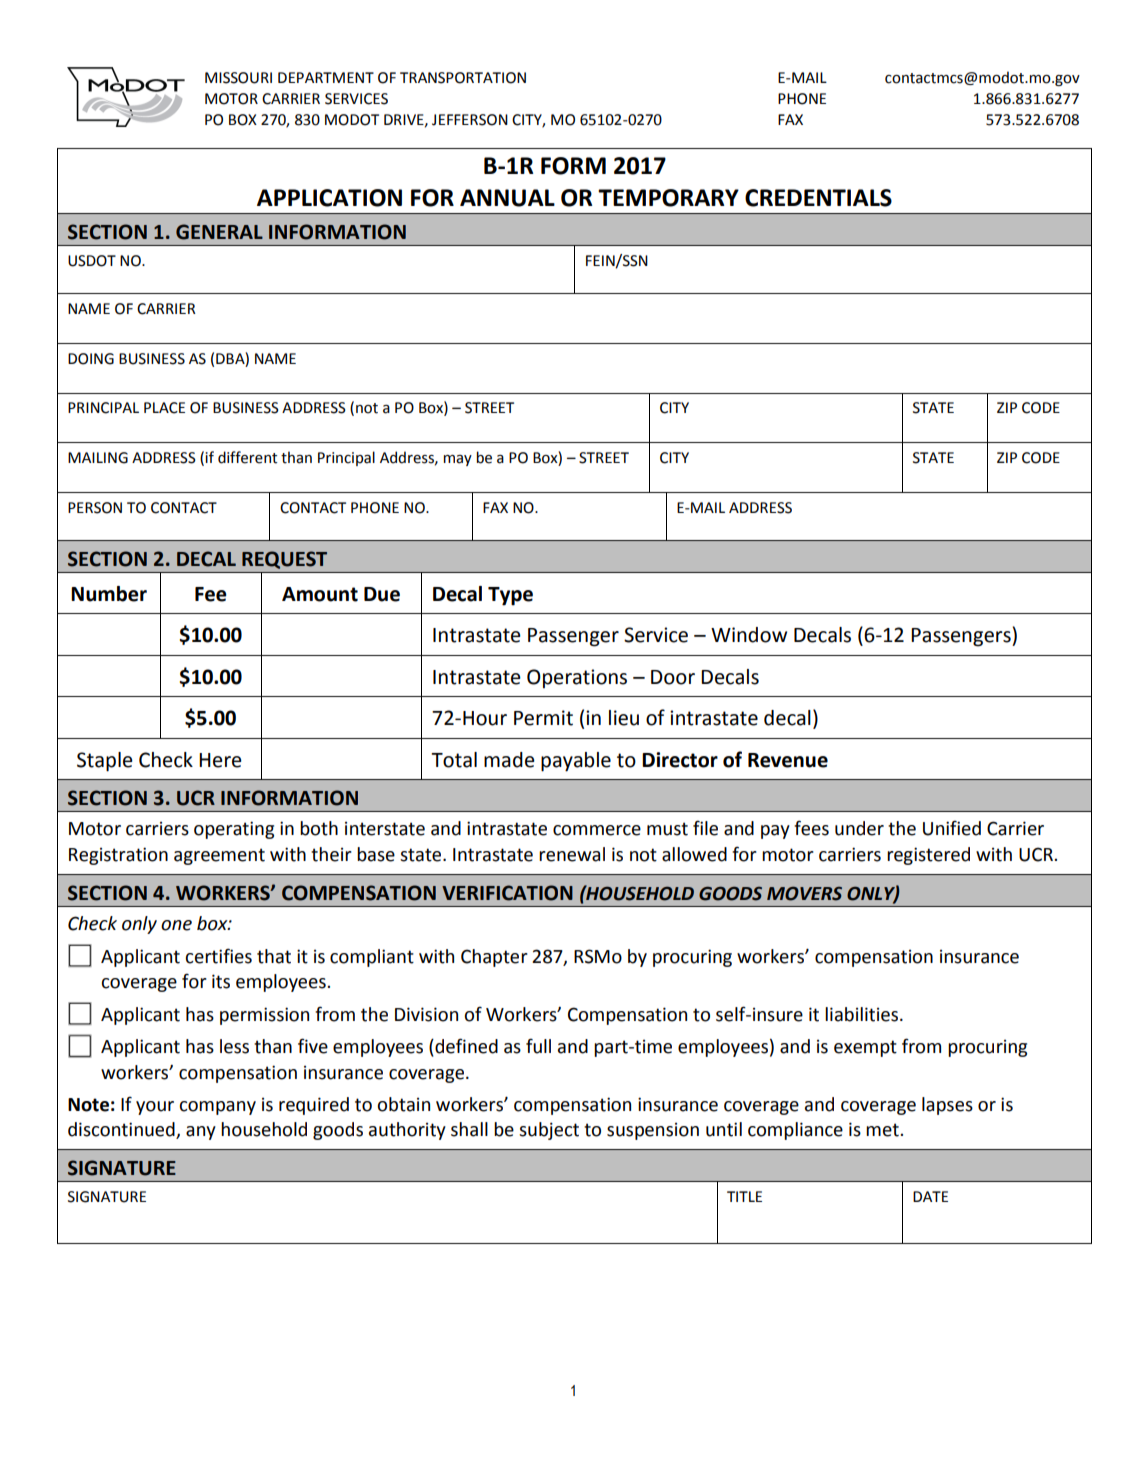  I want to click on TEMPORARY, so click(668, 198).
